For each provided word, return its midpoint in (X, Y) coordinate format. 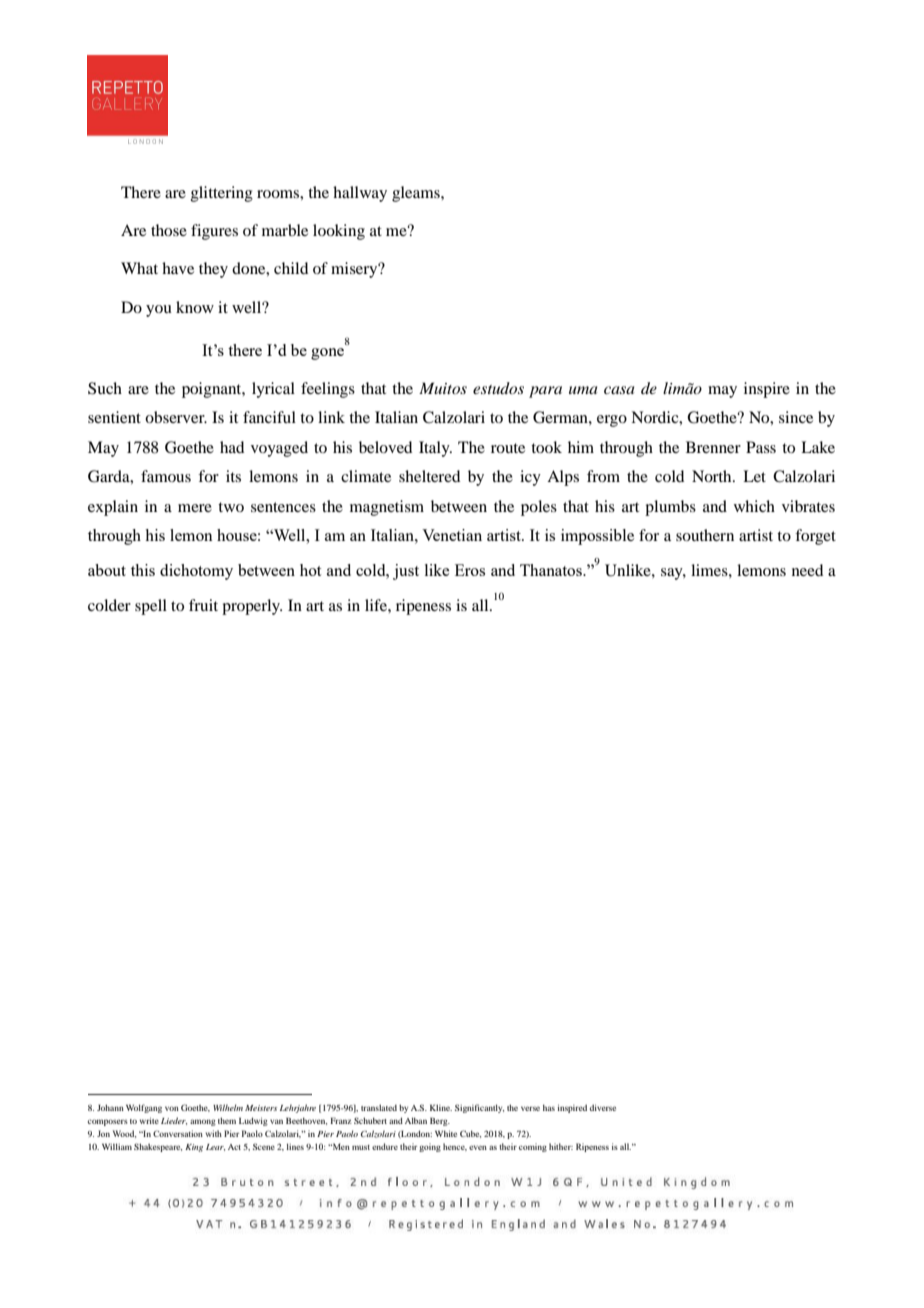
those (169, 230)
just (406, 572)
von (172, 1108)
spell (151, 607)
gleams (417, 194)
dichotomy (196, 572)
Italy (435, 449)
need (807, 570)
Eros (470, 570)
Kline (441, 1107)
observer (176, 417)
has (549, 1108)
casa (619, 390)
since (796, 417)
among (203, 1122)
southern (705, 535)
